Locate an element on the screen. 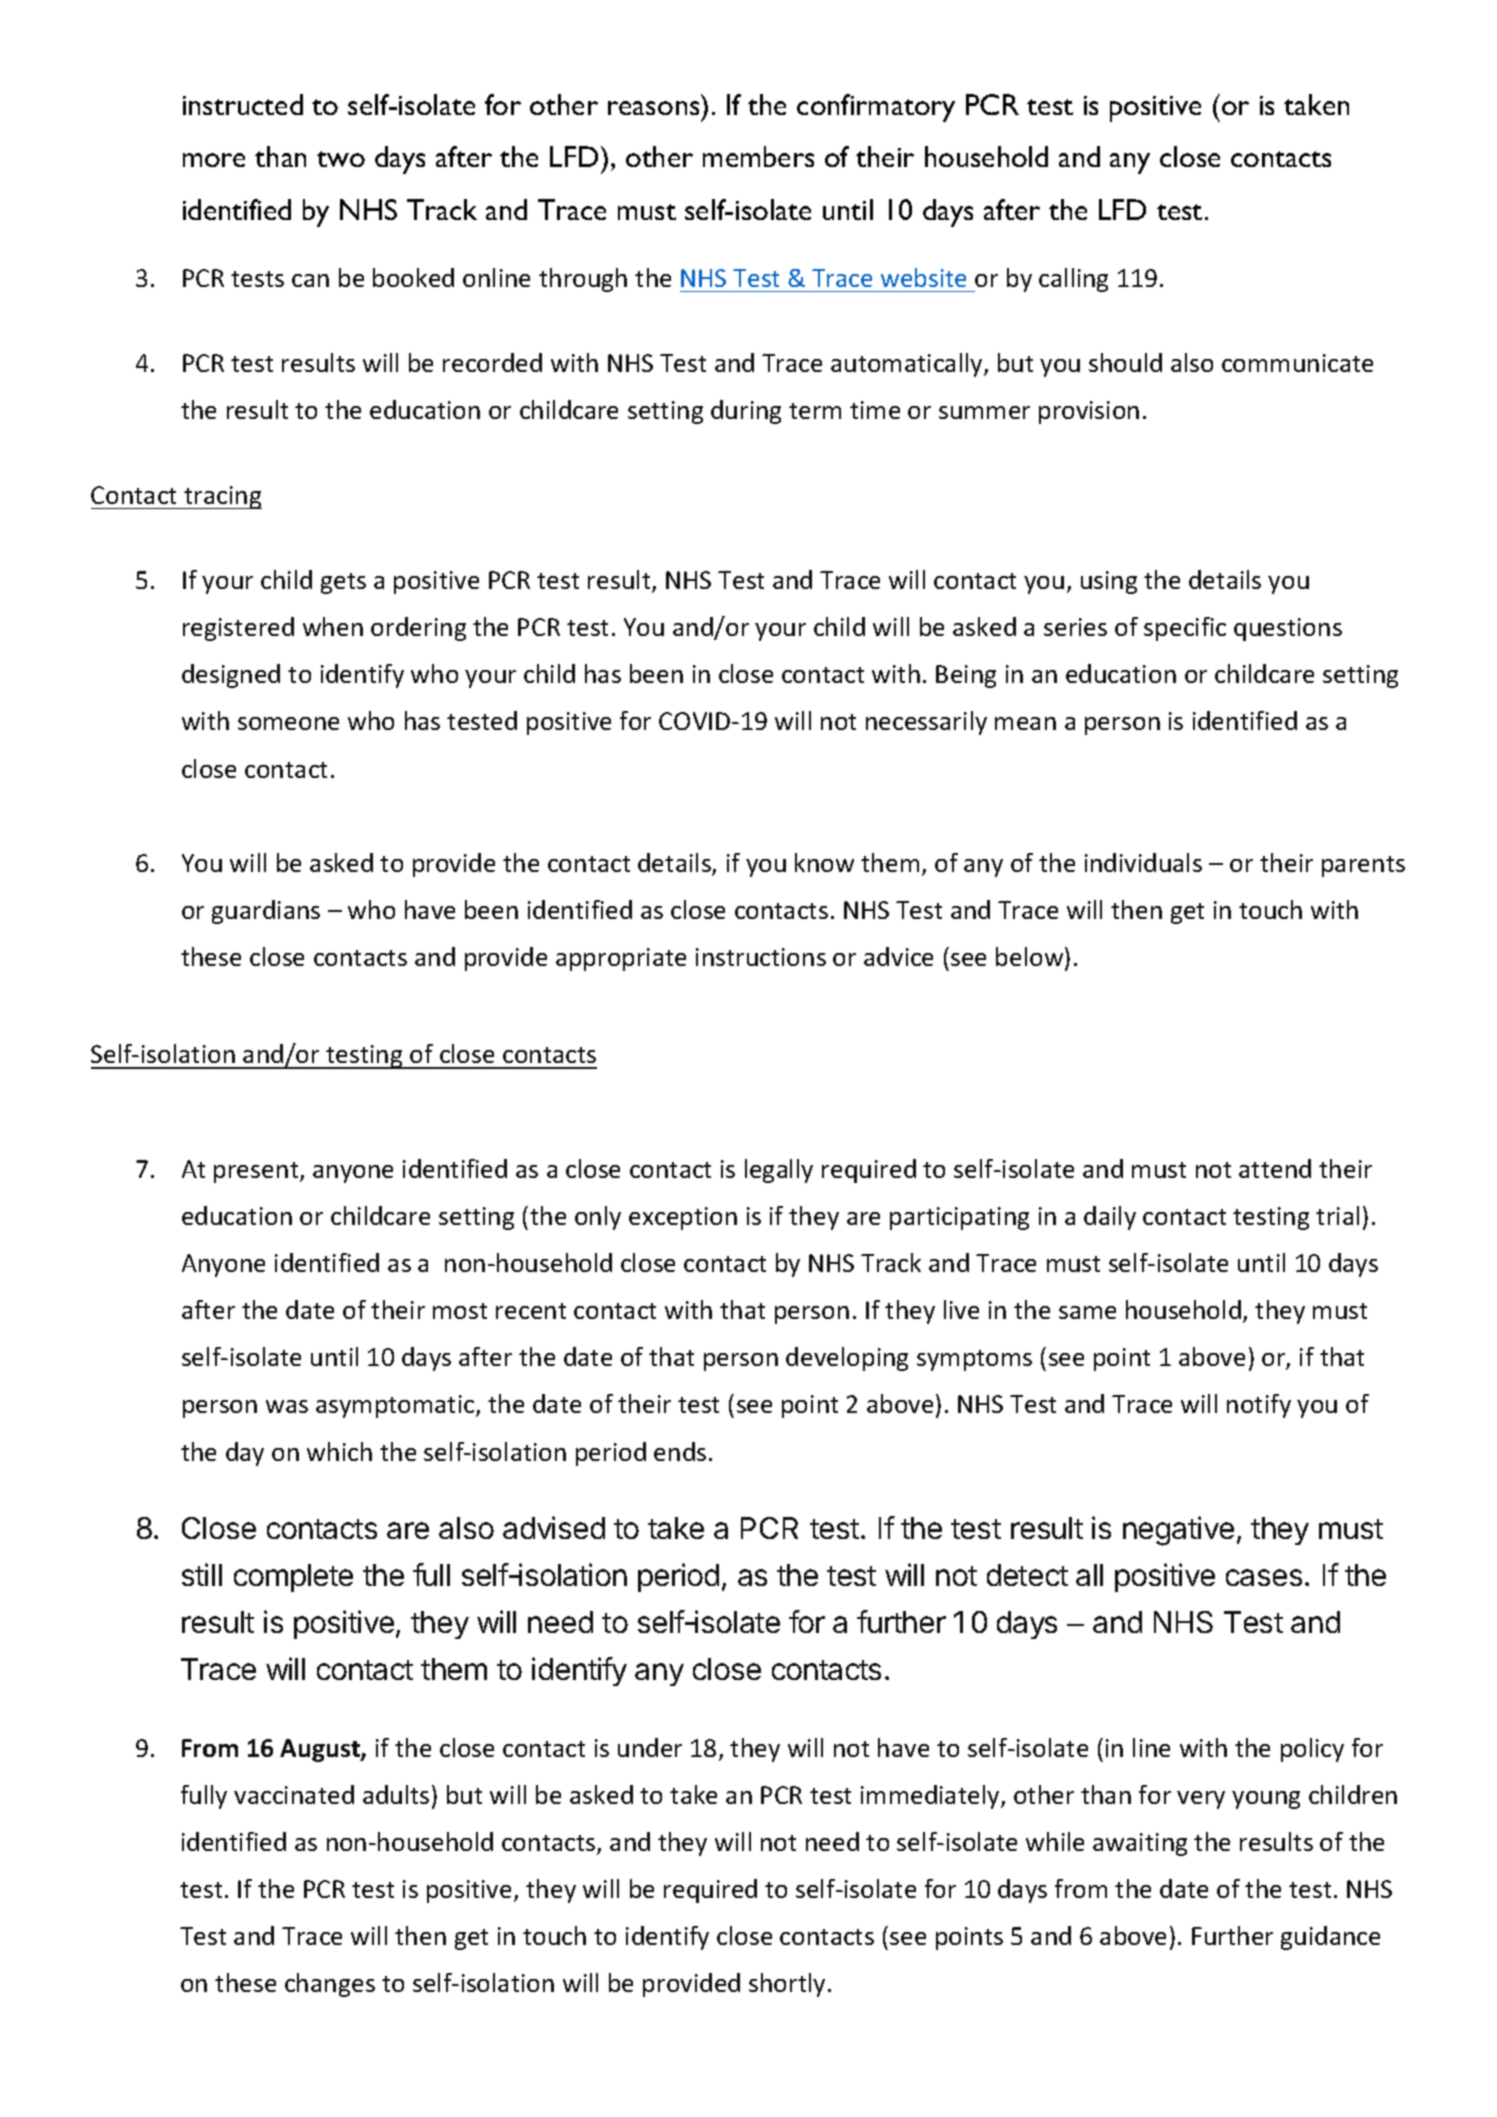  developing is located at coordinates (847, 1359).
